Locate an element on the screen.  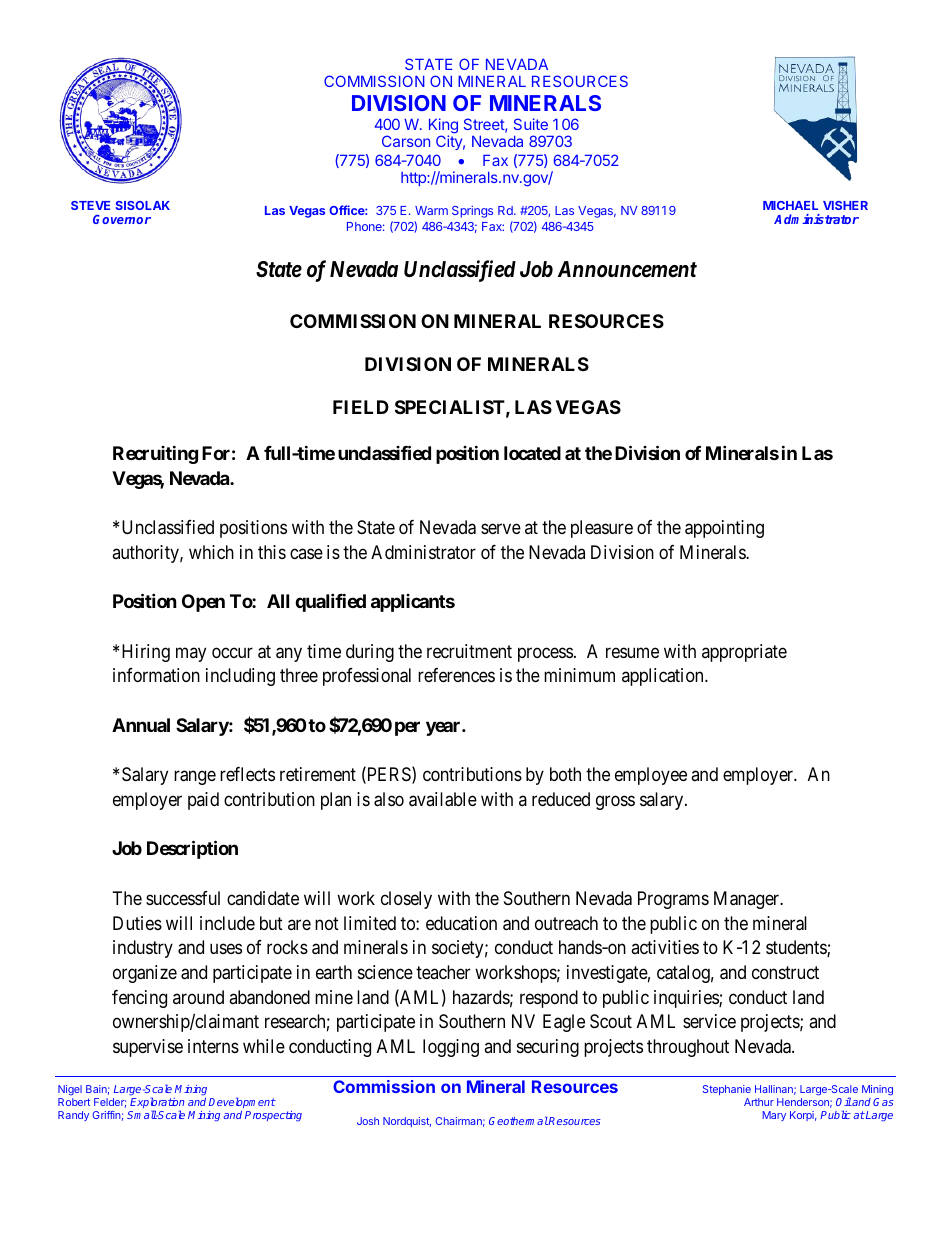
MICHAEL is located at coordinates (790, 205).
